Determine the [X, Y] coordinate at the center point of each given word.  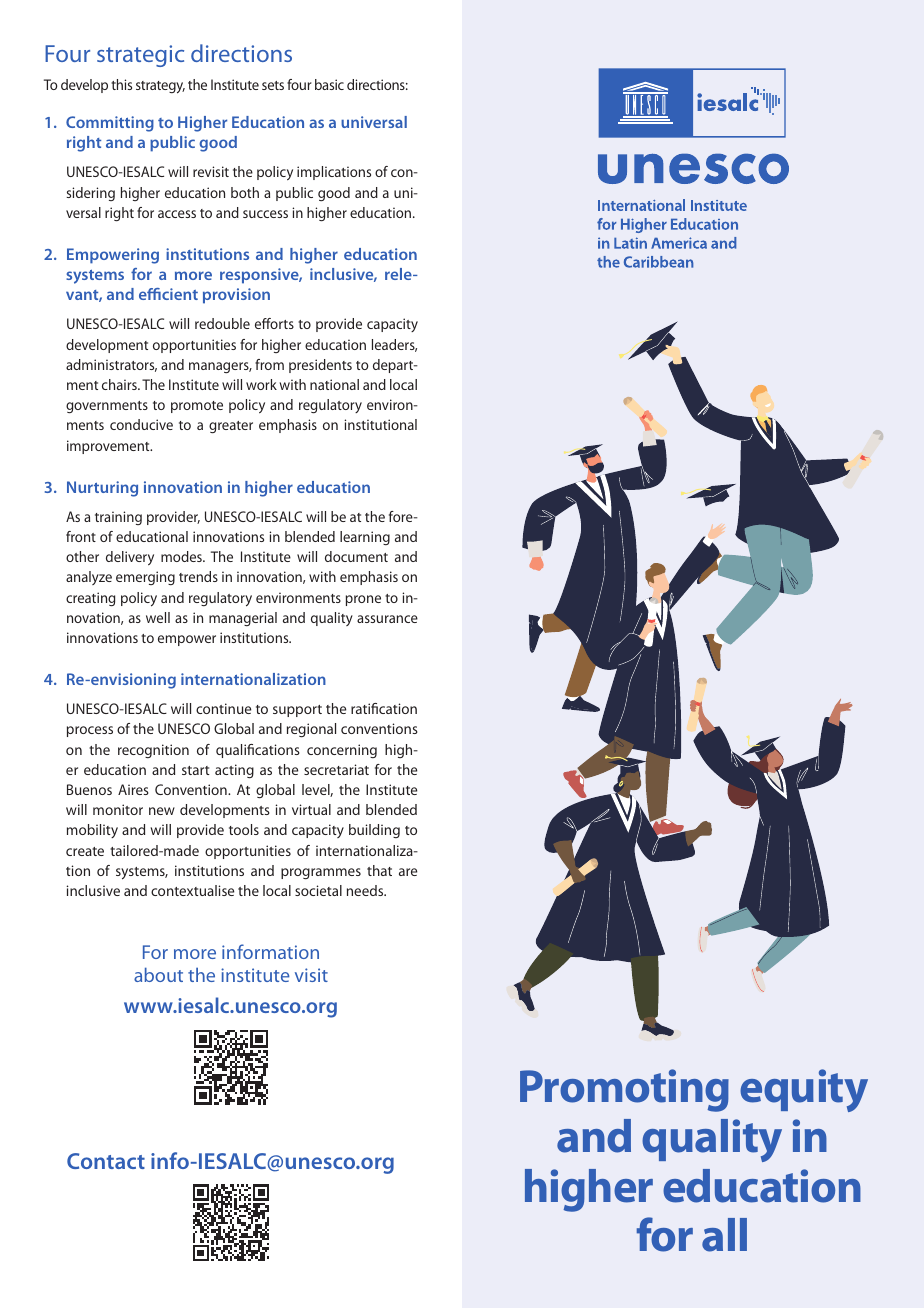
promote [197, 407]
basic [329, 84]
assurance [387, 619]
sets [273, 85]
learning [365, 538]
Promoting [624, 1090]
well [158, 617]
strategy [160, 87]
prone [363, 600]
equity [804, 1090]
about [158, 974]
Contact [106, 1161]
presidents [320, 366]
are [408, 872]
